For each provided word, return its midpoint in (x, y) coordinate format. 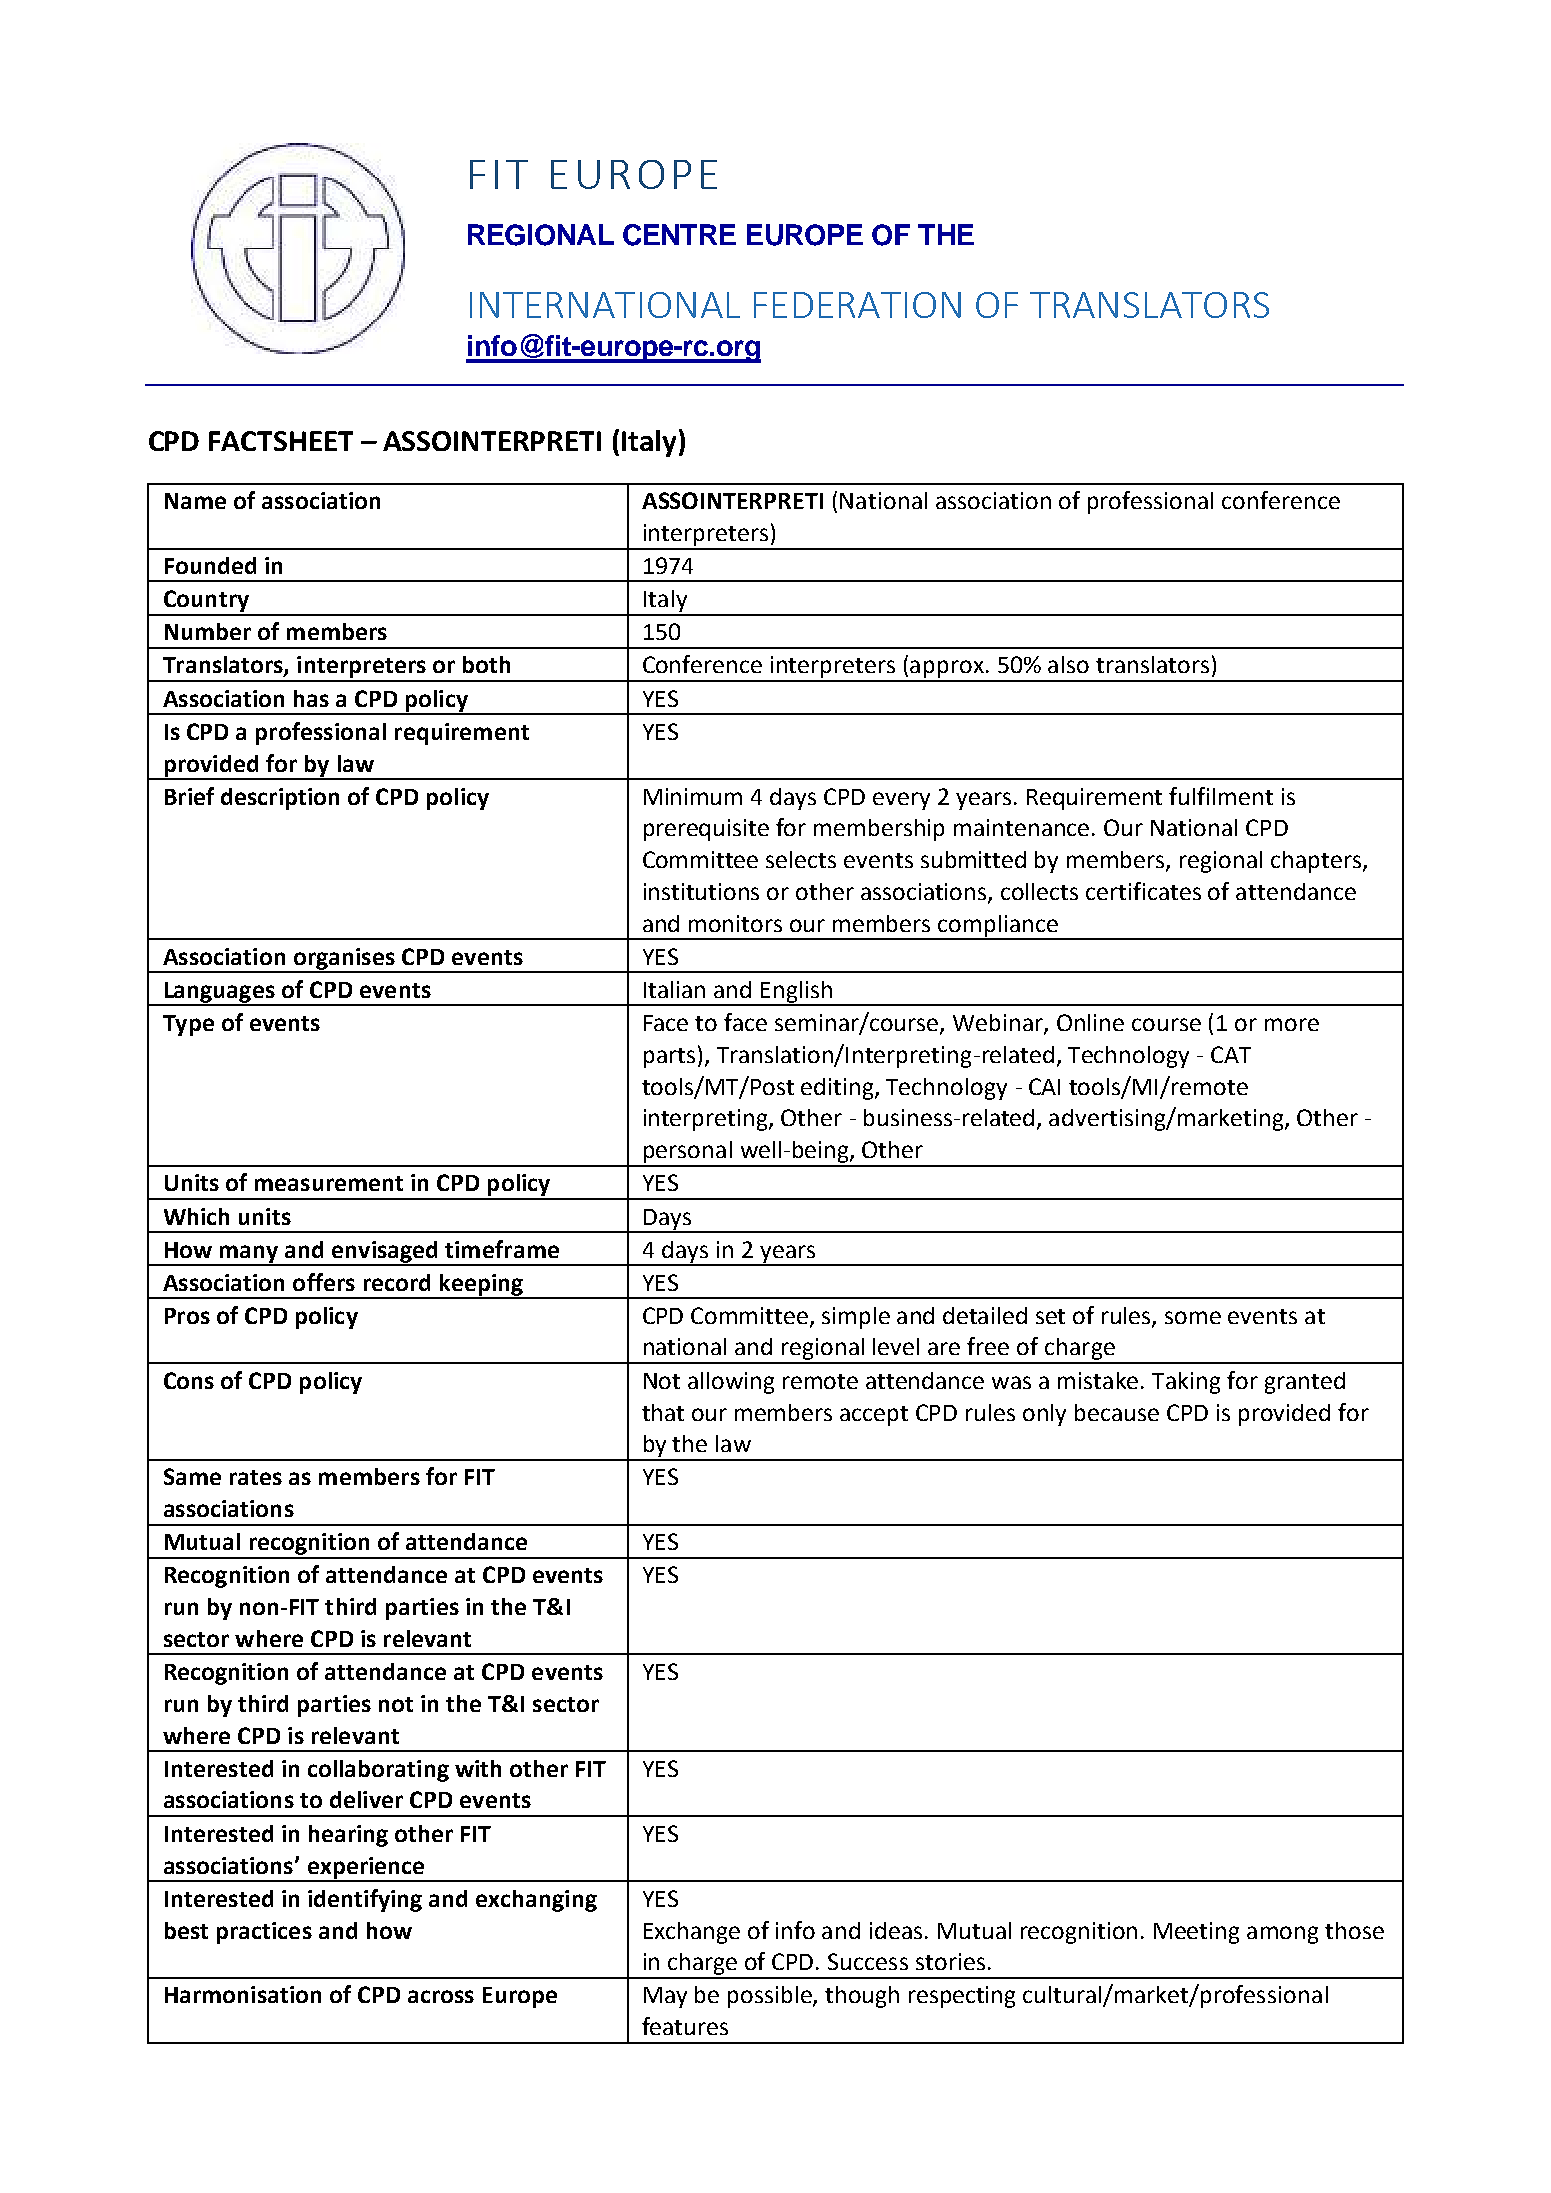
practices (264, 1933)
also (1068, 664)
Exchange (692, 1933)
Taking (1186, 1383)
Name (195, 501)
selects (801, 859)
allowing (731, 1383)
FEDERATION (857, 305)
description (280, 799)
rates (256, 1477)
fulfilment (1221, 796)
